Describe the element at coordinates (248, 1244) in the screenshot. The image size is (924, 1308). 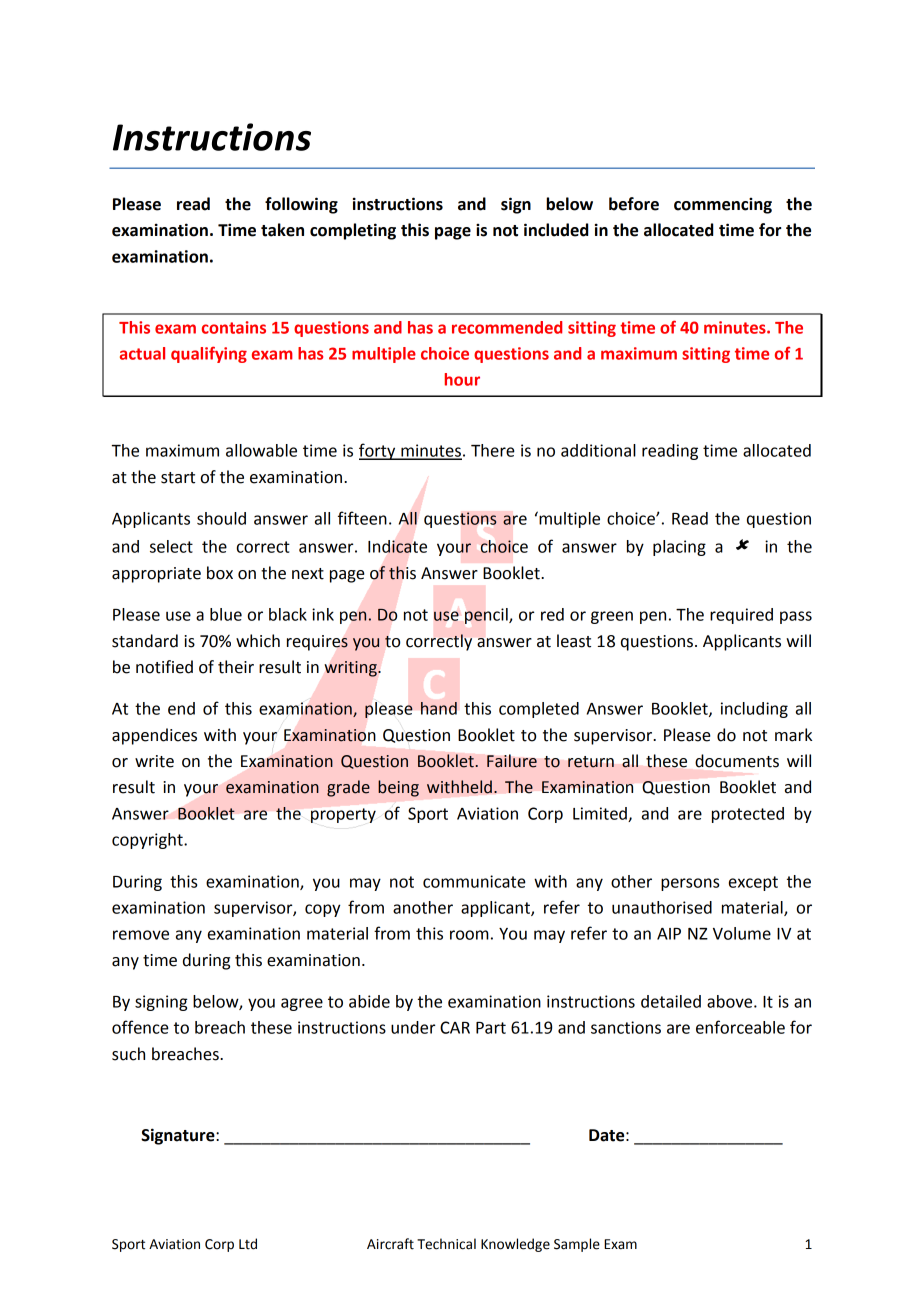
I see `Ltd` at that location.
